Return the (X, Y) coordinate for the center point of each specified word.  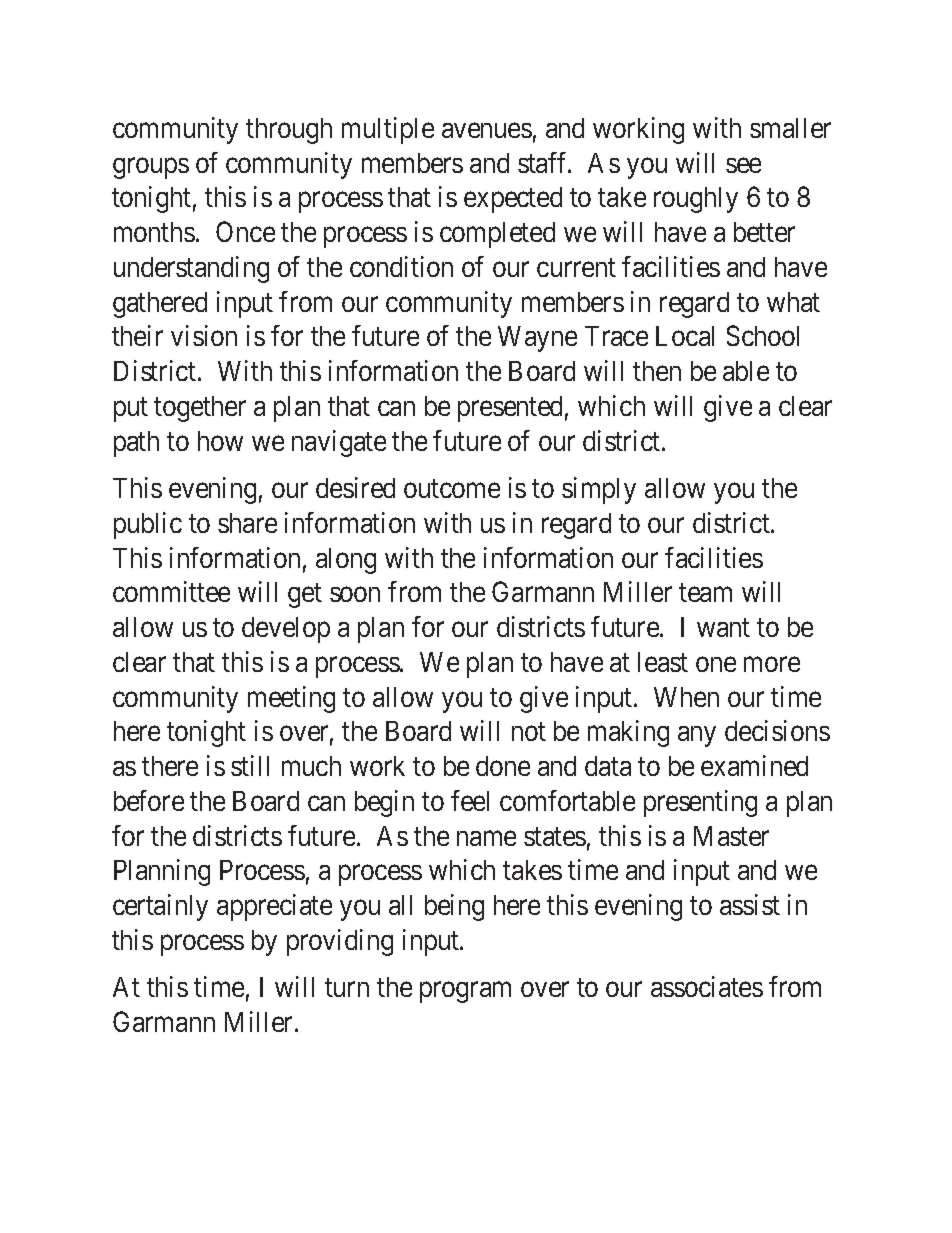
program (465, 992)
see (743, 165)
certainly (160, 907)
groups (151, 168)
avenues (487, 130)
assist (750, 904)
